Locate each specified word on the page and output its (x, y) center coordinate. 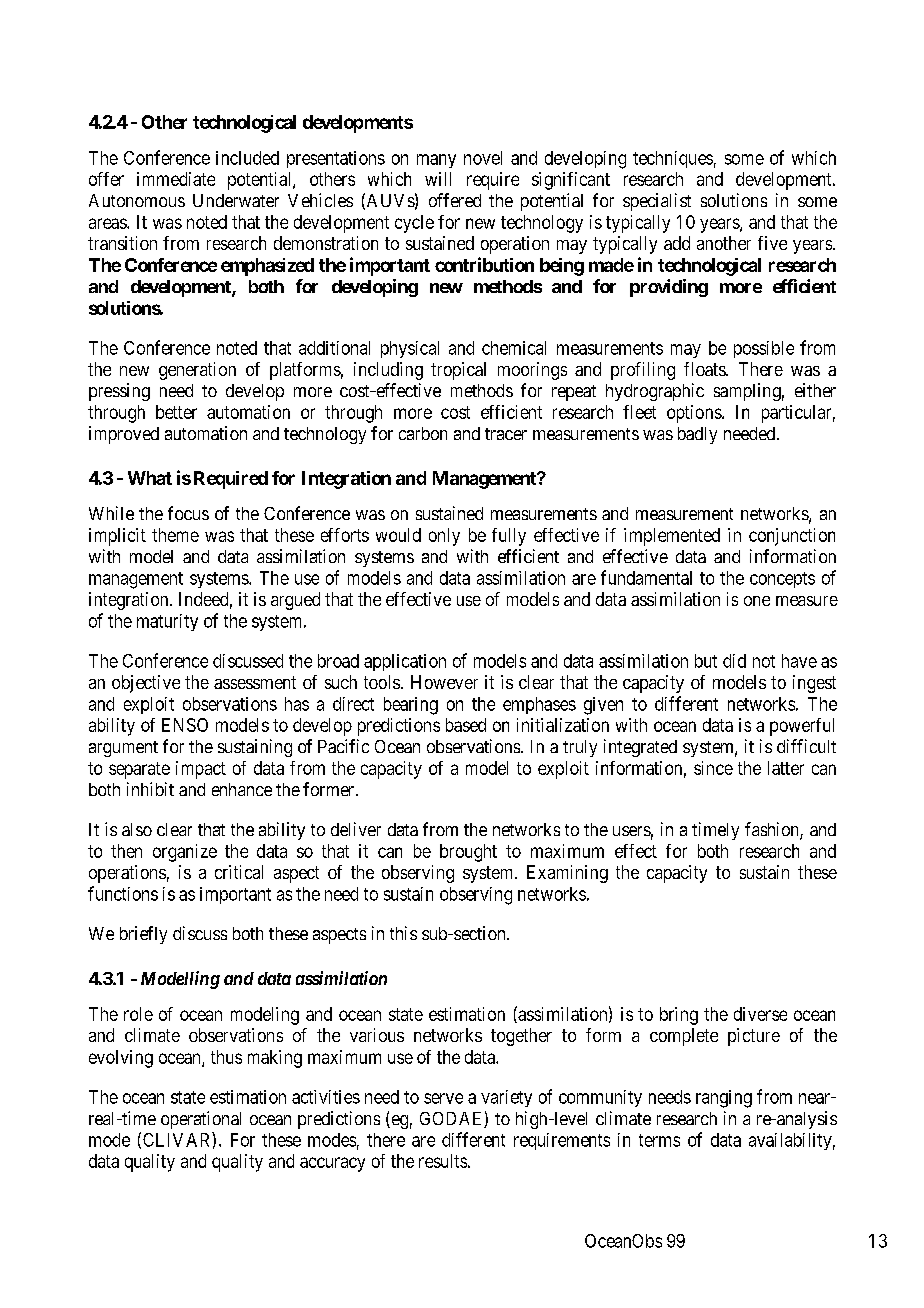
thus (226, 1057)
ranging (724, 1099)
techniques (673, 159)
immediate (176, 179)
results (443, 1161)
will (438, 179)
